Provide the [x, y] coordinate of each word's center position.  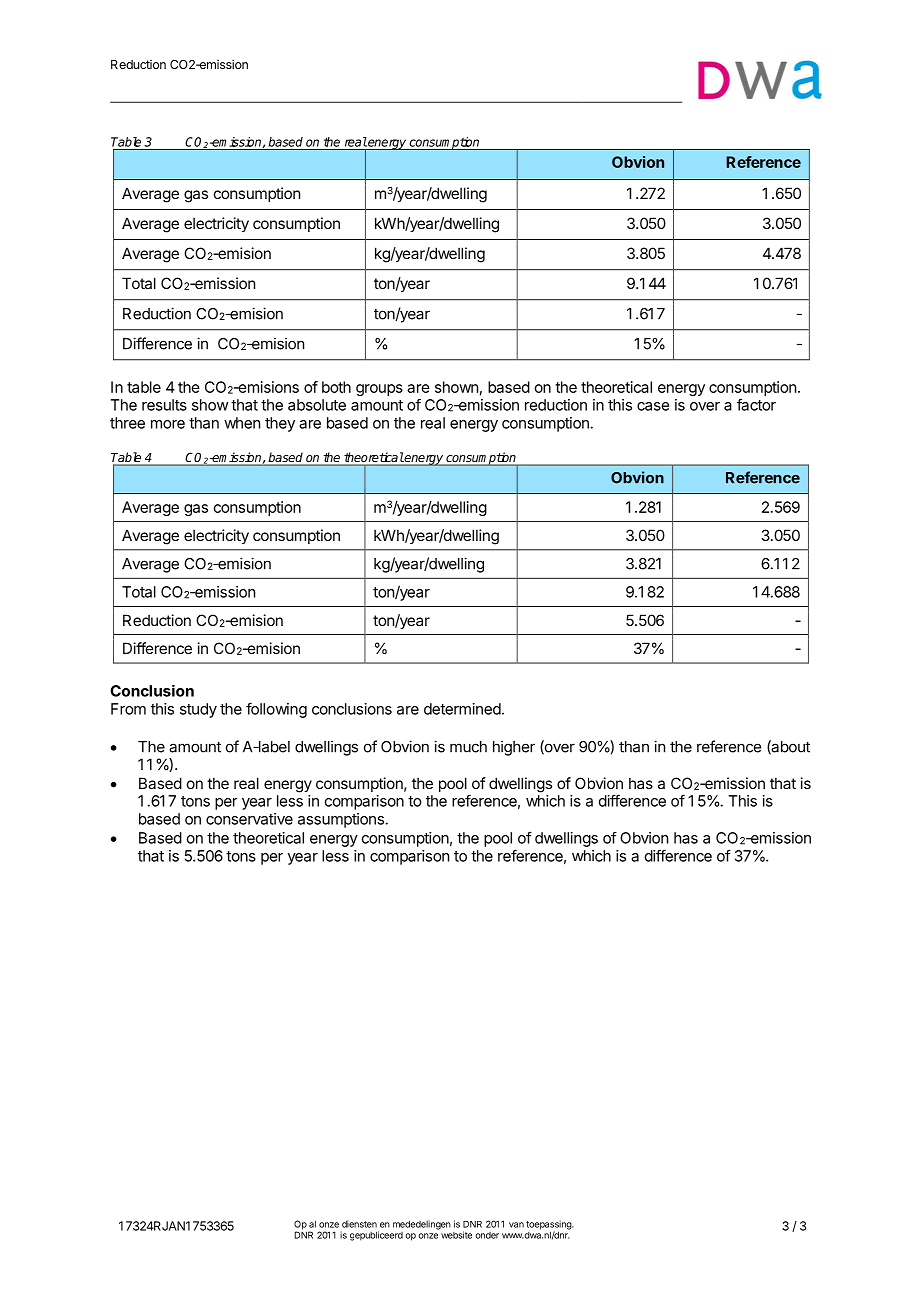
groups [379, 390]
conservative [249, 819]
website [456, 1235]
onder [487, 1235]
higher [514, 748]
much [468, 747]
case [653, 406]
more [168, 424]
